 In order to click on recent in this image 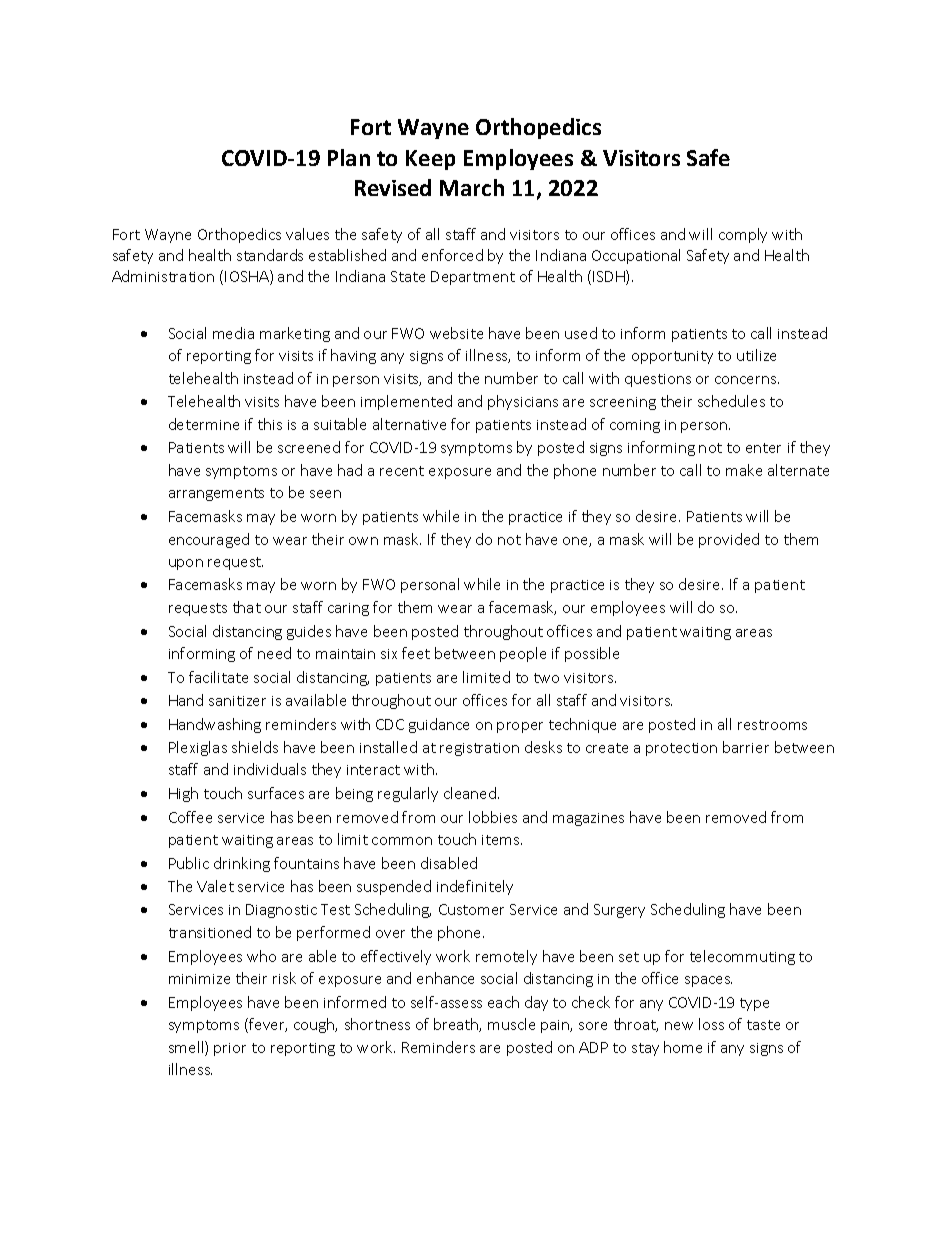, I will do `click(402, 471)`.
